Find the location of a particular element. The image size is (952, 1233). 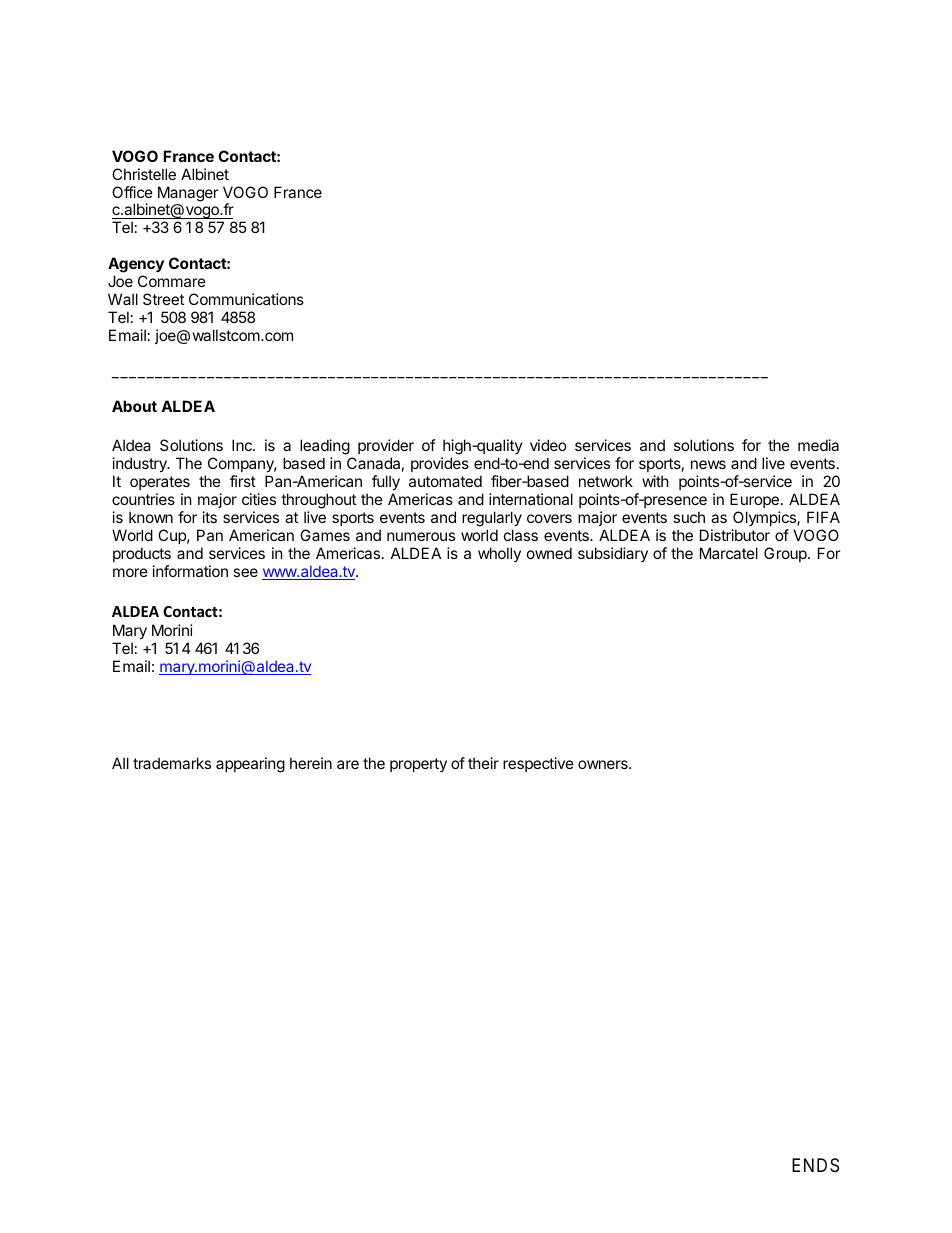

Communications is located at coordinates (246, 299).
